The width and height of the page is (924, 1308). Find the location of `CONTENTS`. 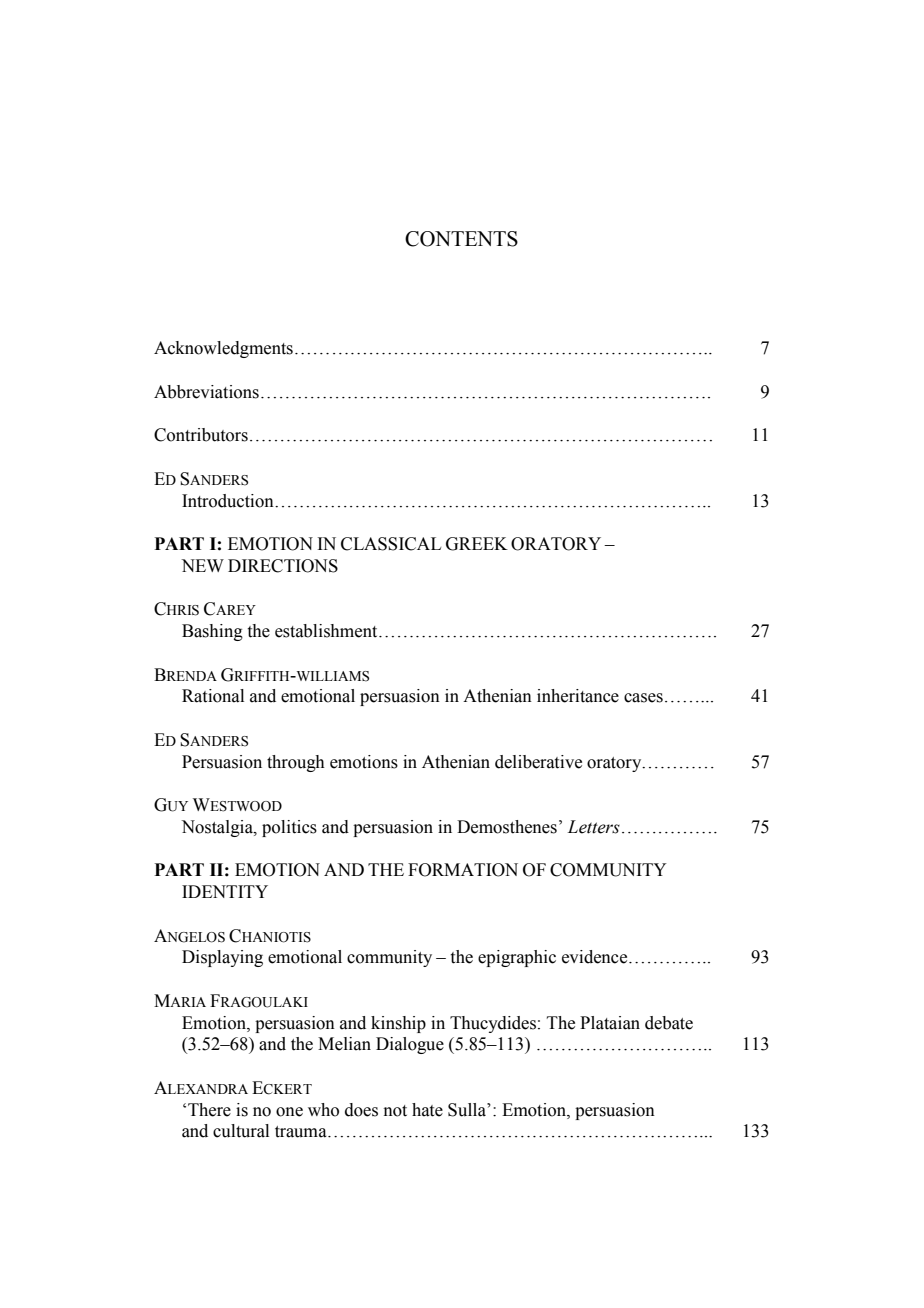

CONTENTS is located at coordinates (461, 239).
